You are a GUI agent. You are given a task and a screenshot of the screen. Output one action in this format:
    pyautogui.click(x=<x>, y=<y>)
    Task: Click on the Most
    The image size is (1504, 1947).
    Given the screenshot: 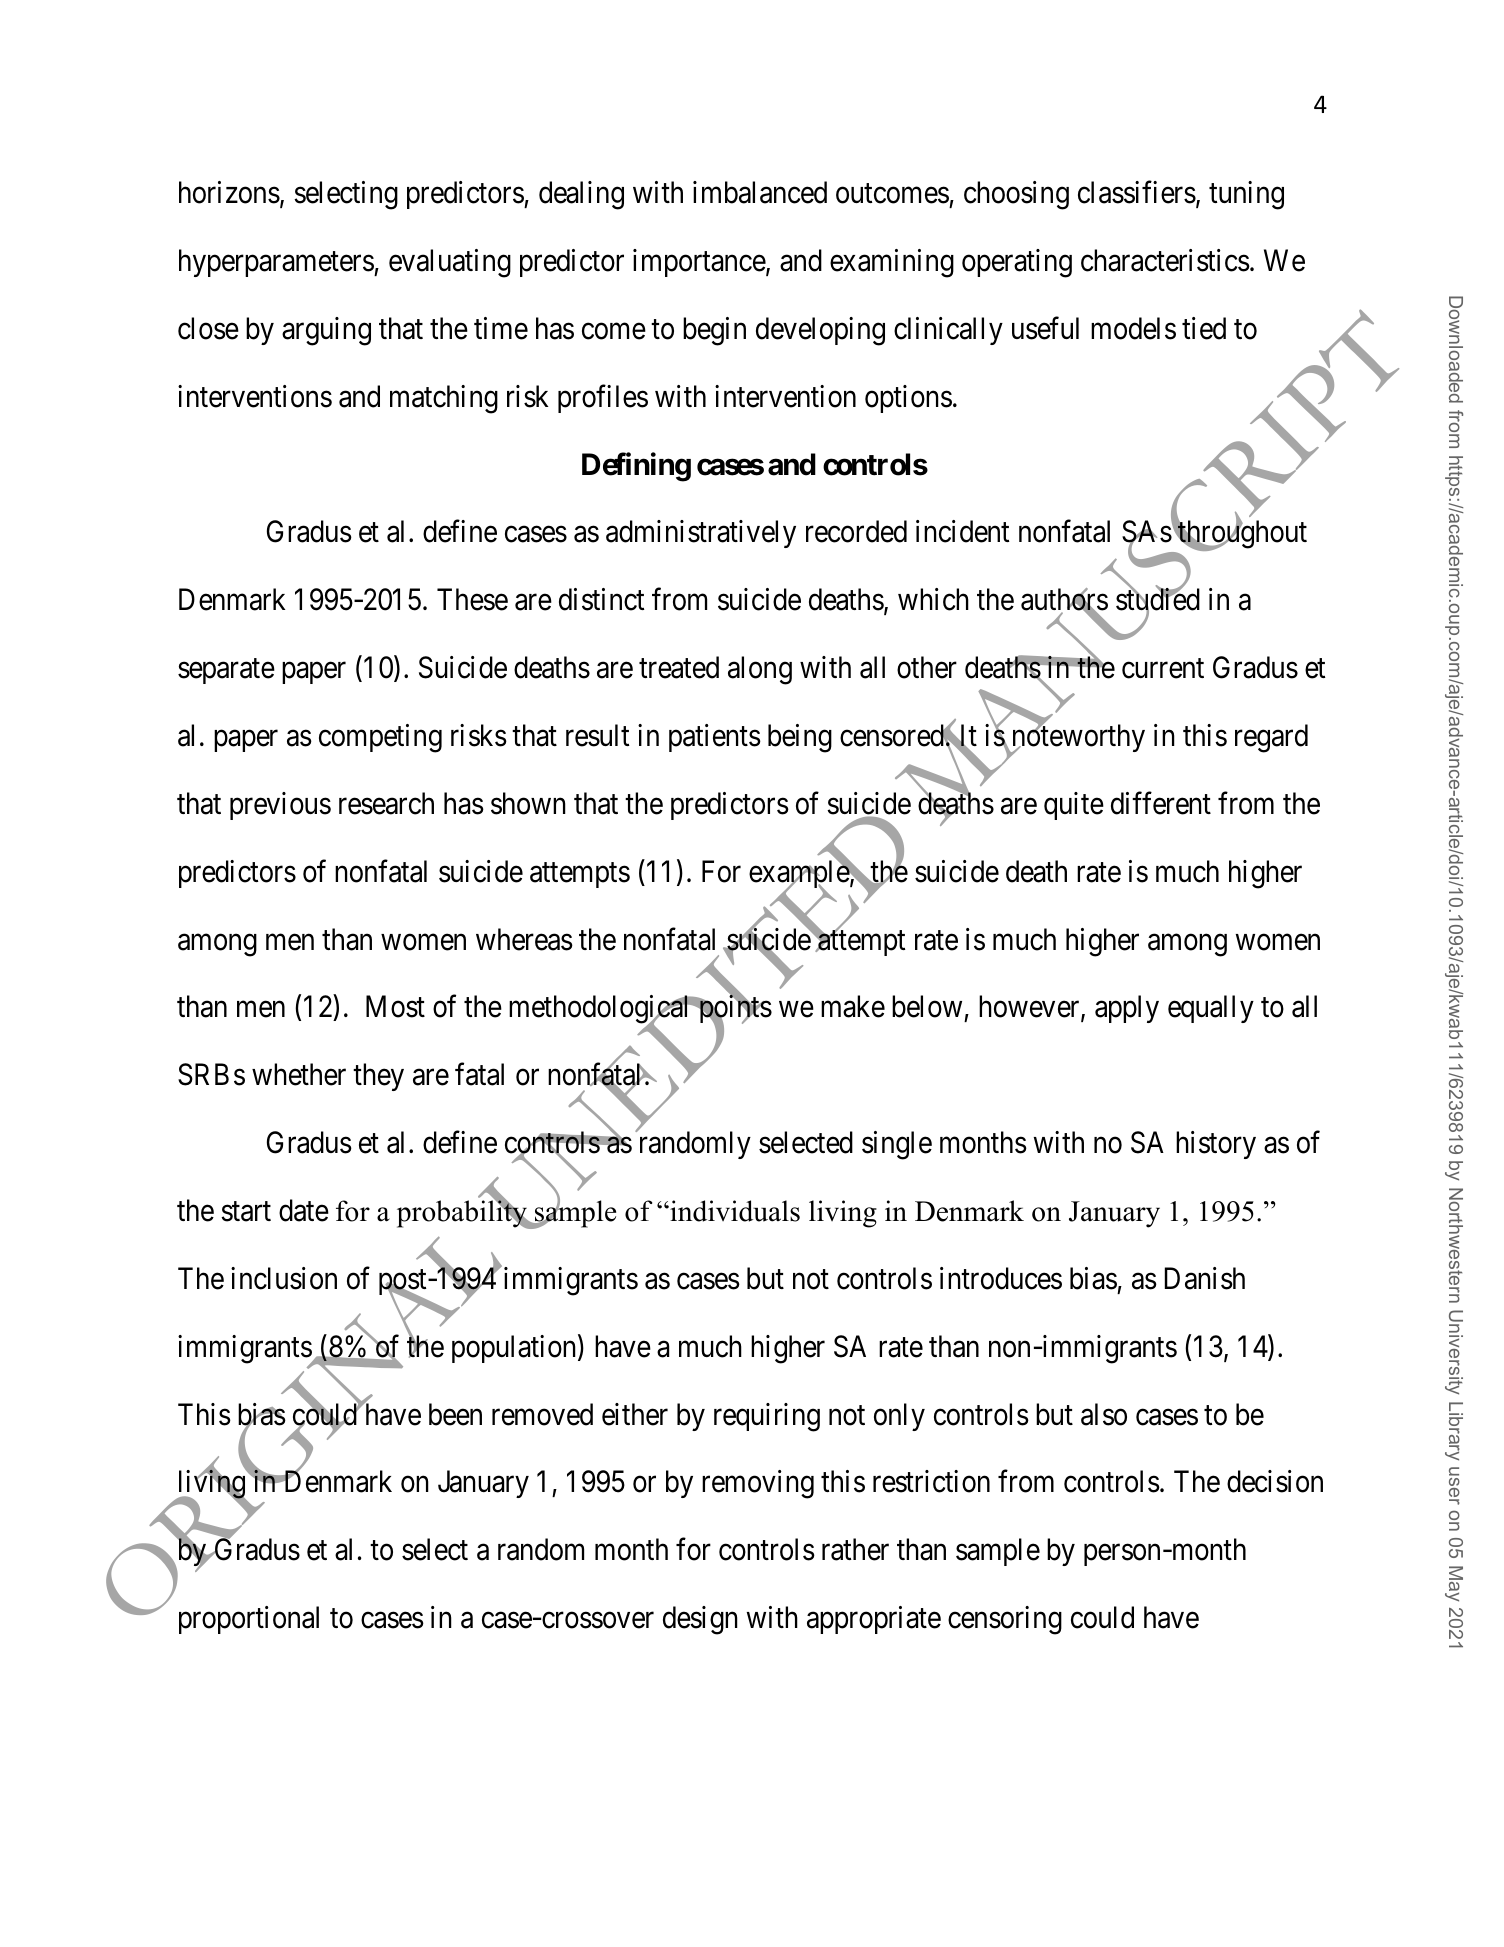 What is the action you would take?
    pyautogui.click(x=395, y=1007)
